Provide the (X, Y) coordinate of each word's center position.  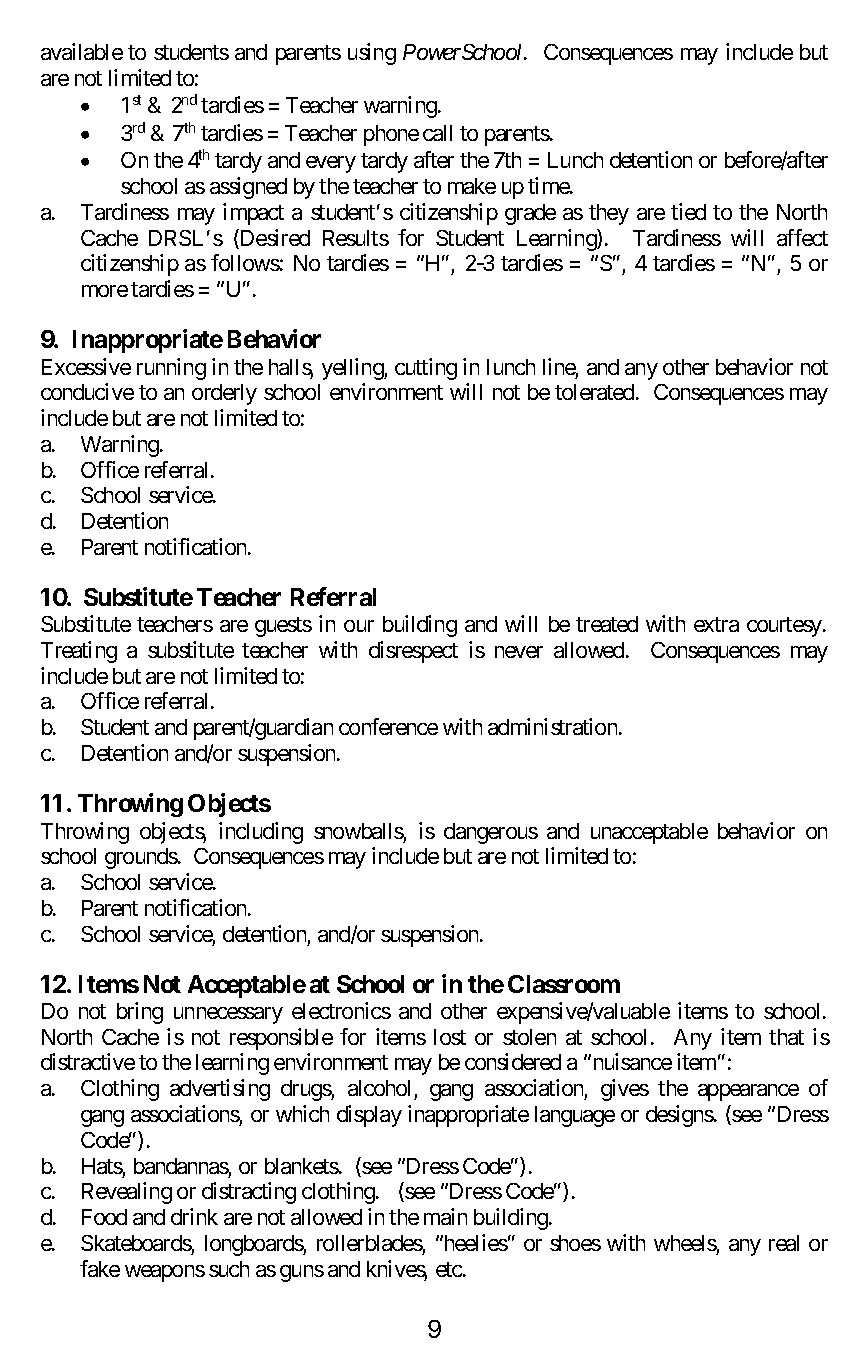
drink (194, 1216)
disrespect (413, 652)
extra (716, 624)
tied (688, 211)
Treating (79, 652)
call (437, 133)
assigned (248, 188)
